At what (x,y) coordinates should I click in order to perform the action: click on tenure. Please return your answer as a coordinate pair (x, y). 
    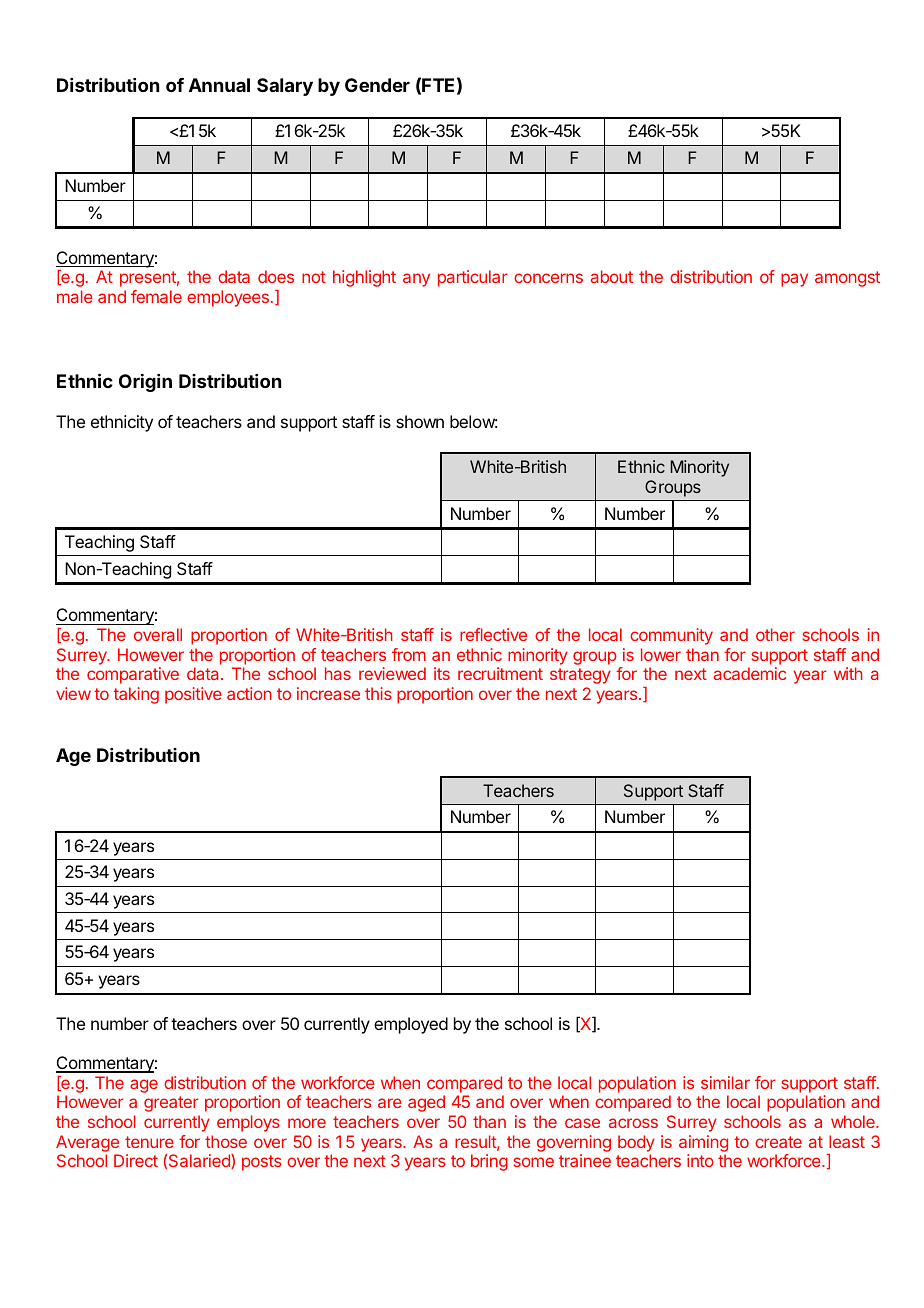
    Looking at the image, I should click on (149, 1142).
